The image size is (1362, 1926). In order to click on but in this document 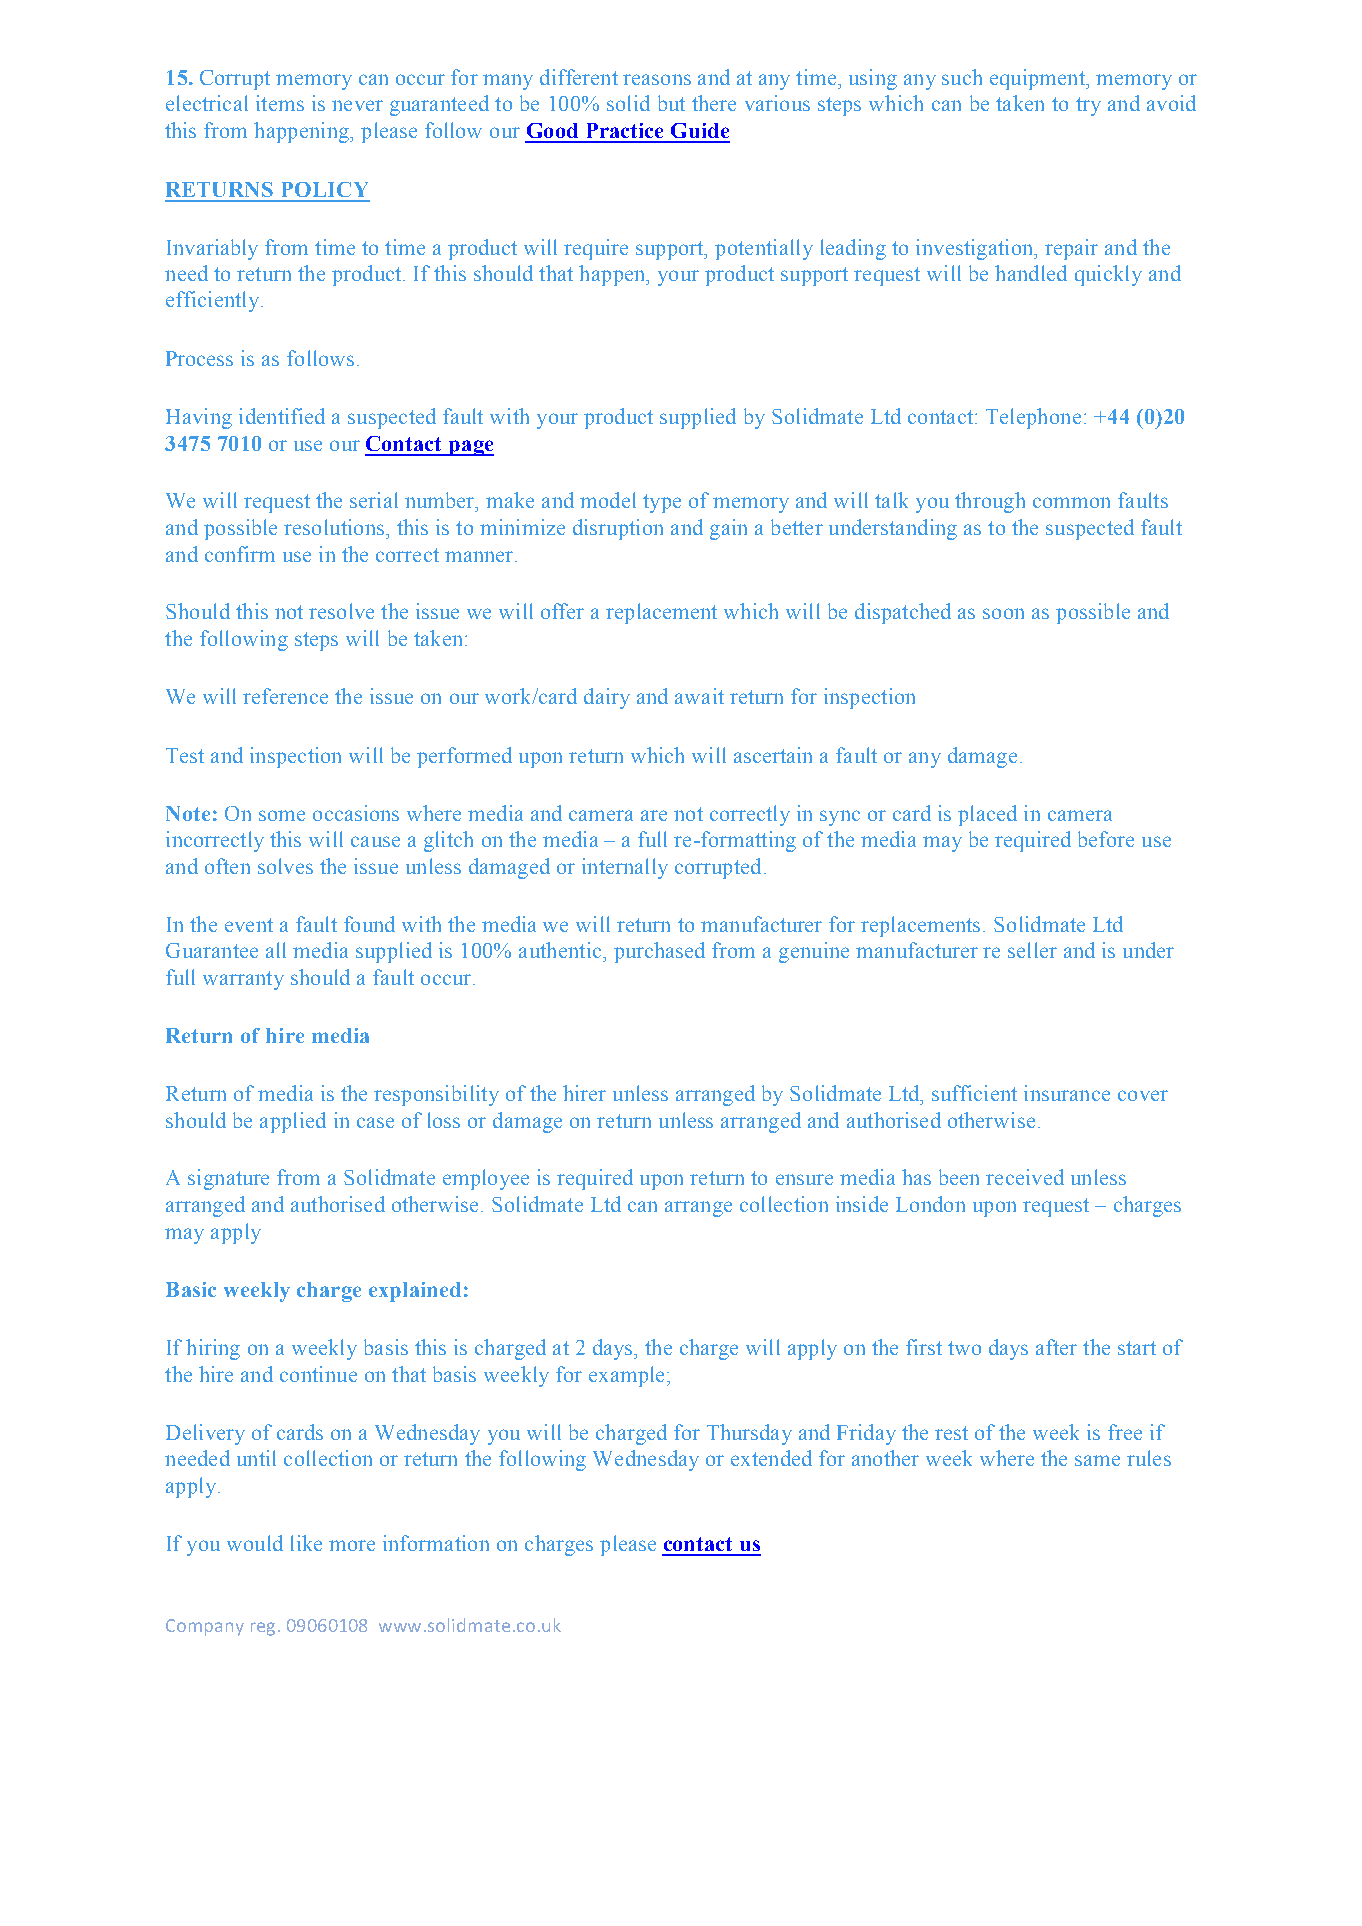, I will do `click(671, 103)`.
